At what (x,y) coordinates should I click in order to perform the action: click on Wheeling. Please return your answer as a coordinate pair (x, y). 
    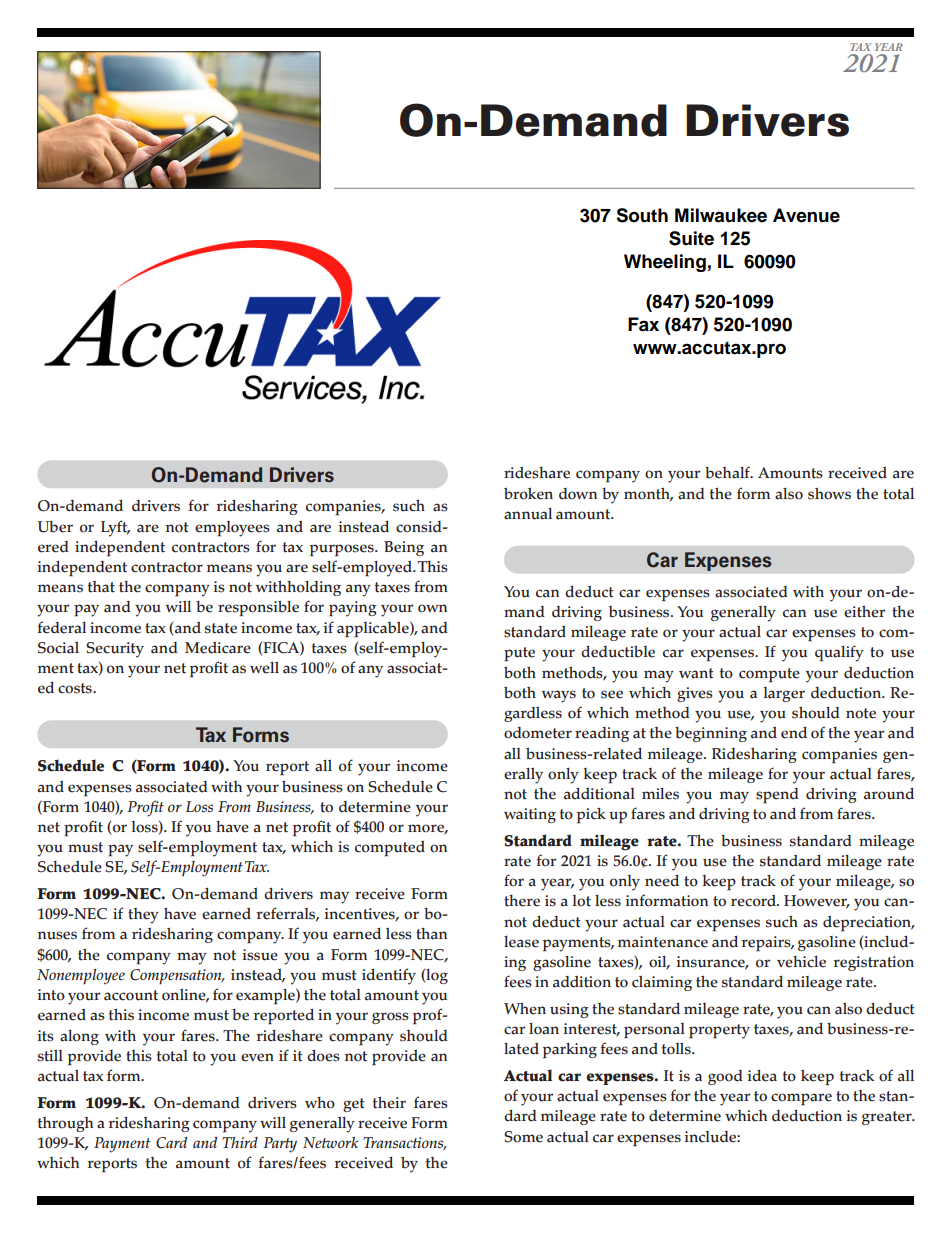
    Looking at the image, I should click on (665, 263).
